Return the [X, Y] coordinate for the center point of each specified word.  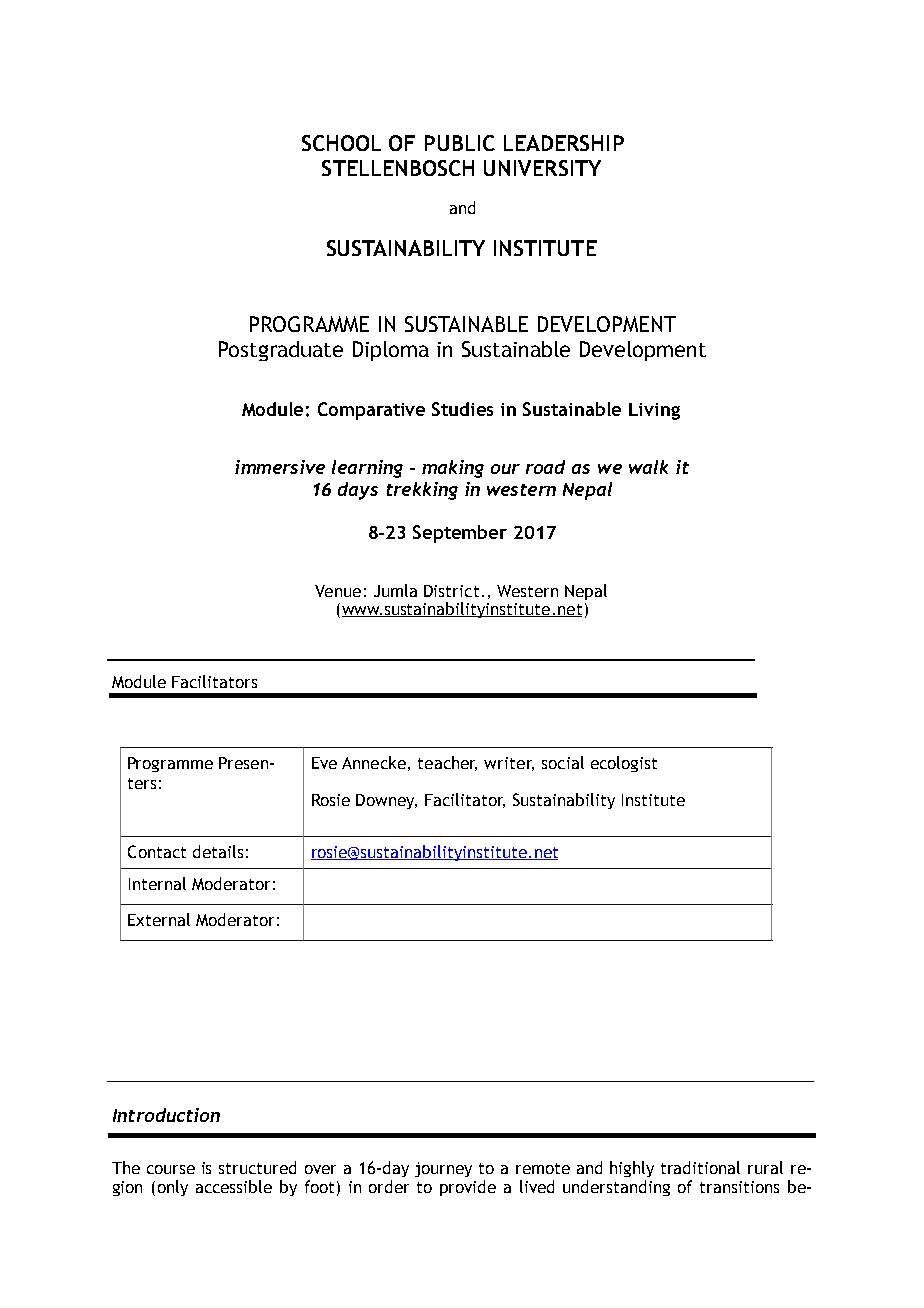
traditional [700, 1167]
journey [443, 1169]
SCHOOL [341, 143]
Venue [338, 591]
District [451, 591]
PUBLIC [460, 143]
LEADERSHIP [564, 143]
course [171, 1169]
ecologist [624, 764]
